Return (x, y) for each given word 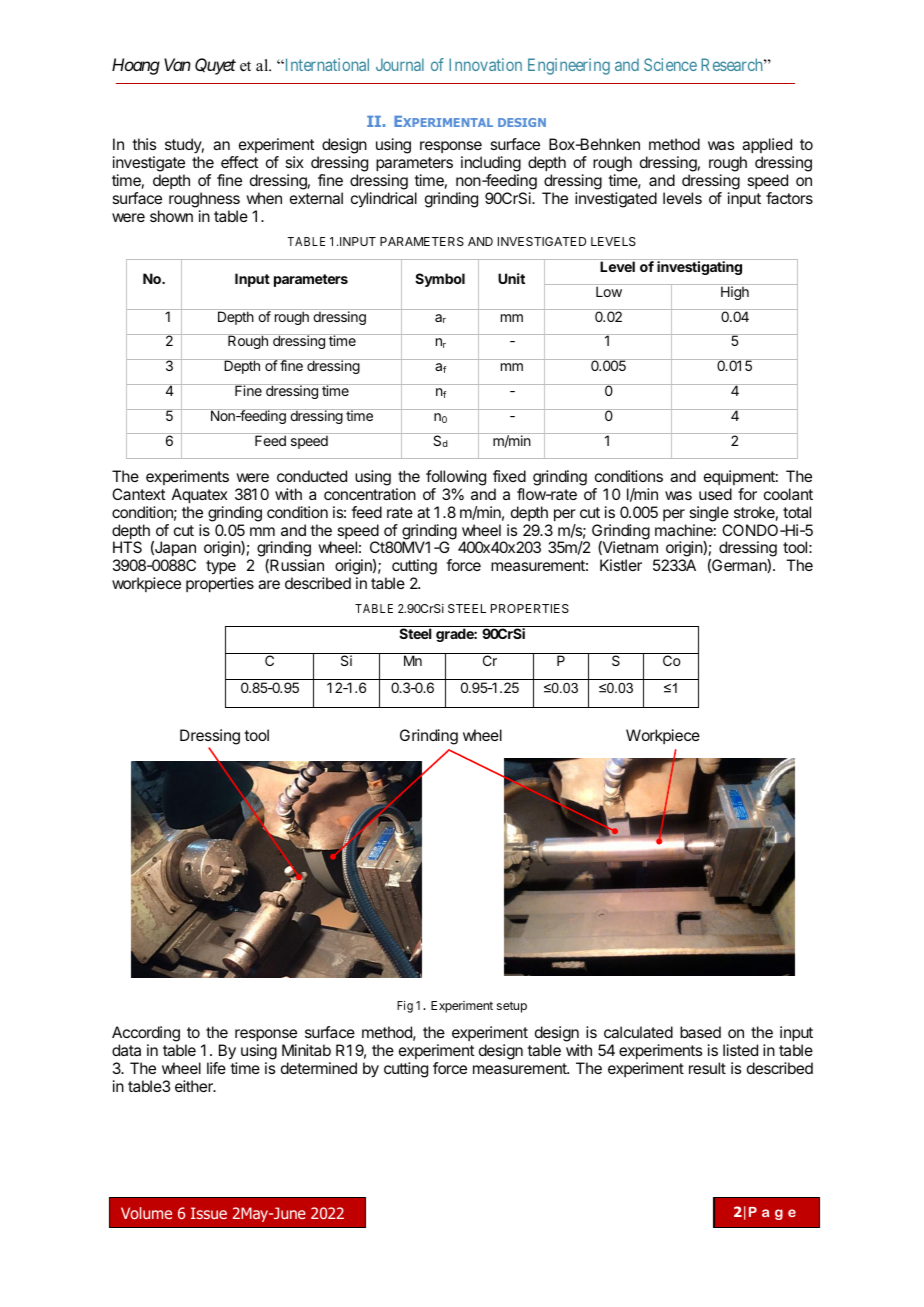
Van (177, 64)
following (456, 478)
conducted (312, 476)
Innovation (485, 64)
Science (670, 64)
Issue (209, 1213)
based (700, 1032)
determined (319, 1068)
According (146, 1034)
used (715, 494)
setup (512, 1007)
